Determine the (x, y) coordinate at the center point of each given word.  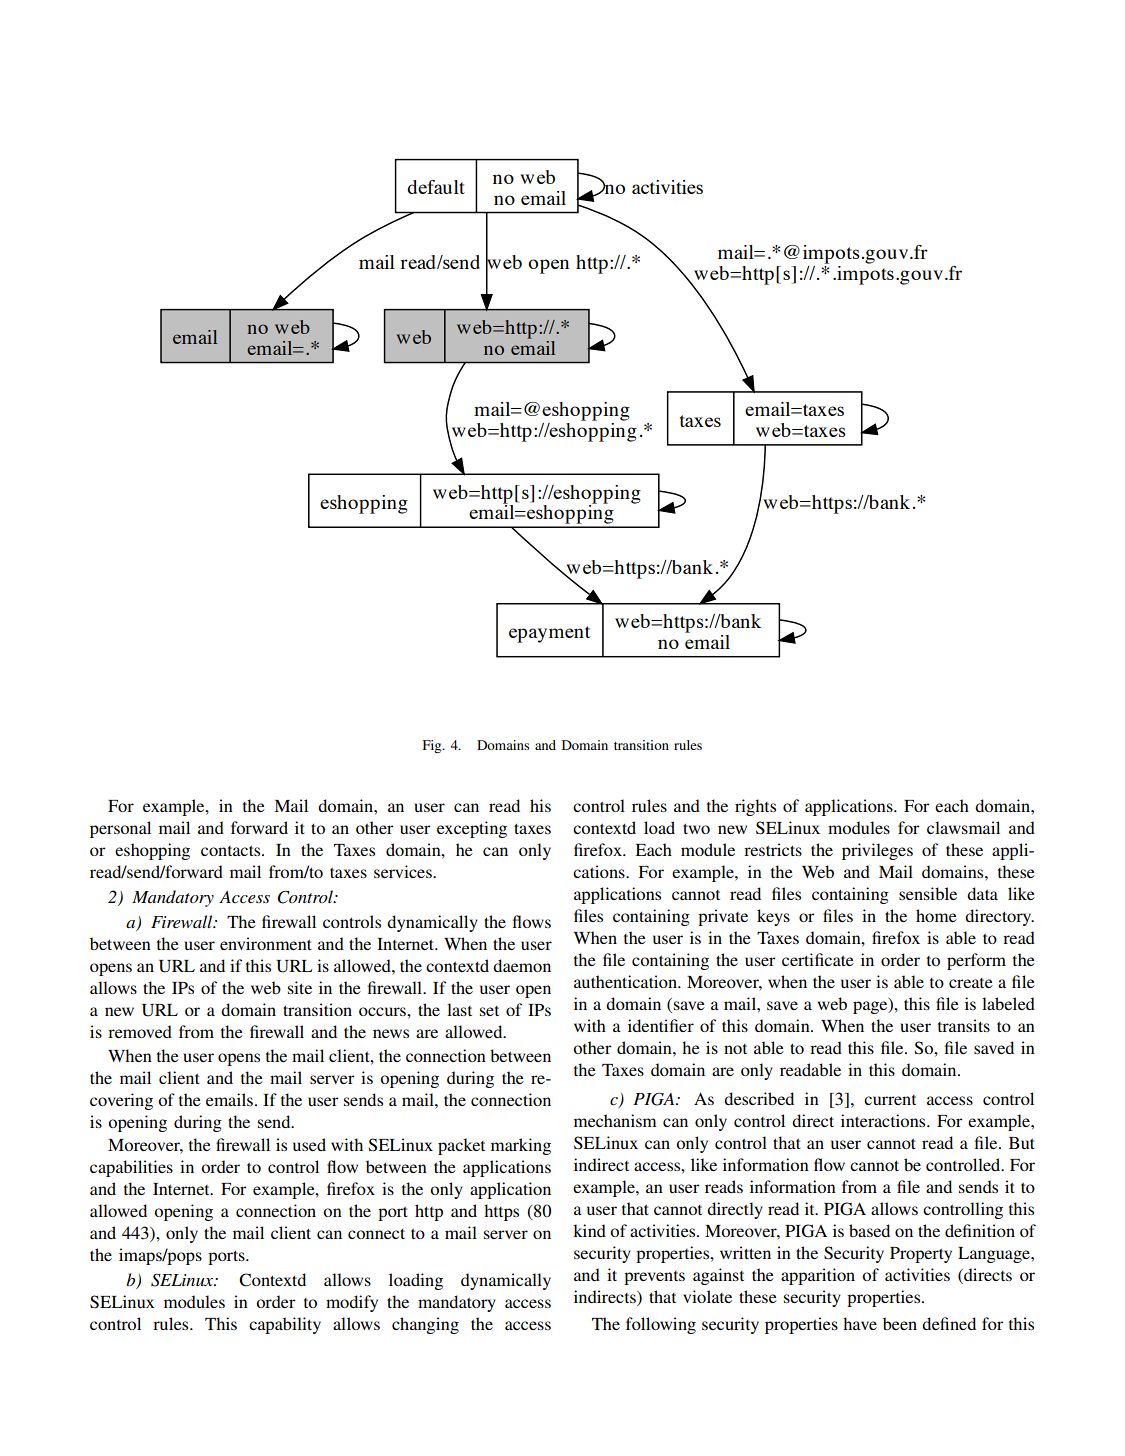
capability (285, 1325)
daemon (522, 965)
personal (120, 829)
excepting (472, 829)
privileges (877, 851)
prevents (654, 1278)
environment (266, 943)
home (936, 915)
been (900, 1323)
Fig (433, 746)
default (436, 187)
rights (755, 807)
